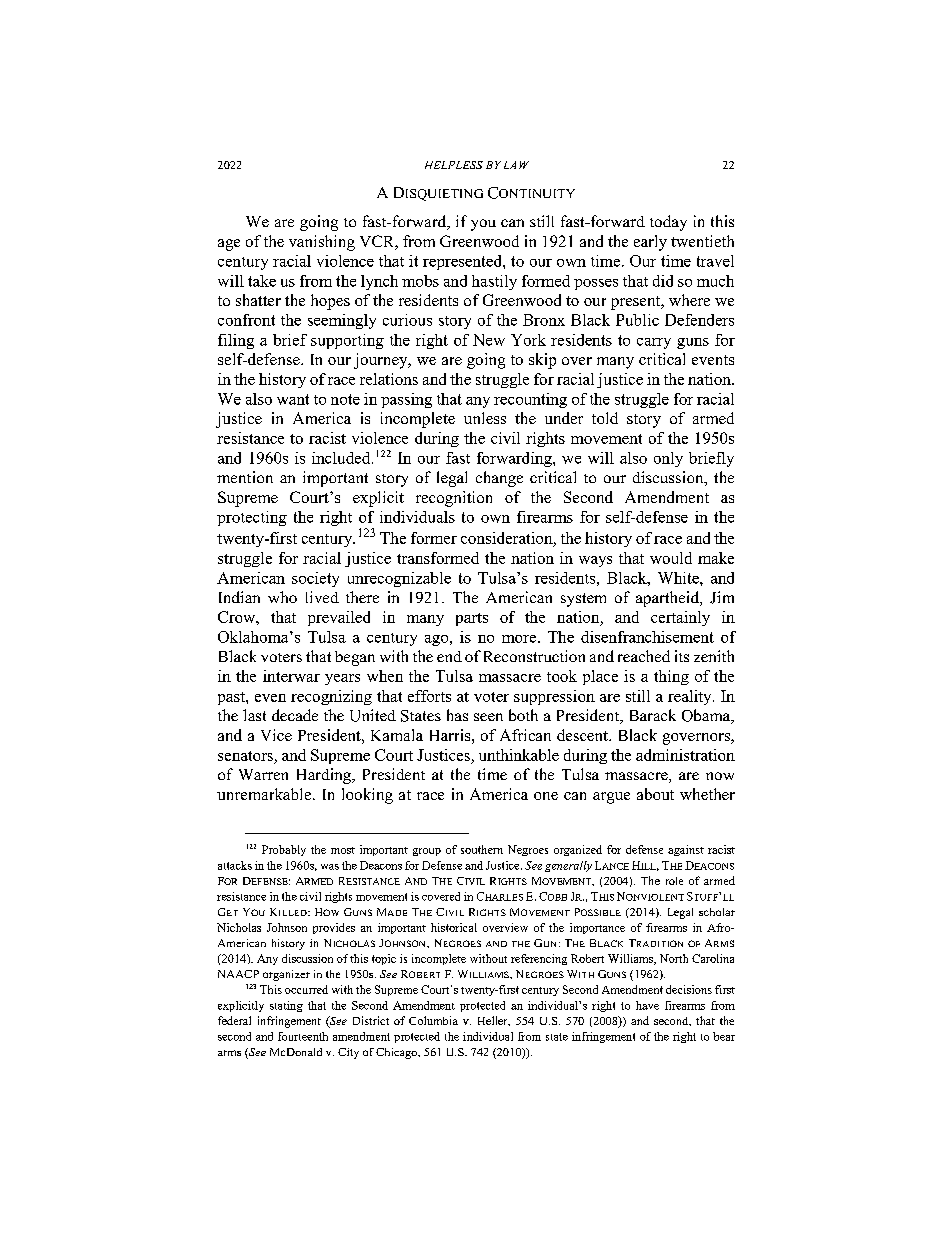  I want to click on seen, so click(488, 717).
